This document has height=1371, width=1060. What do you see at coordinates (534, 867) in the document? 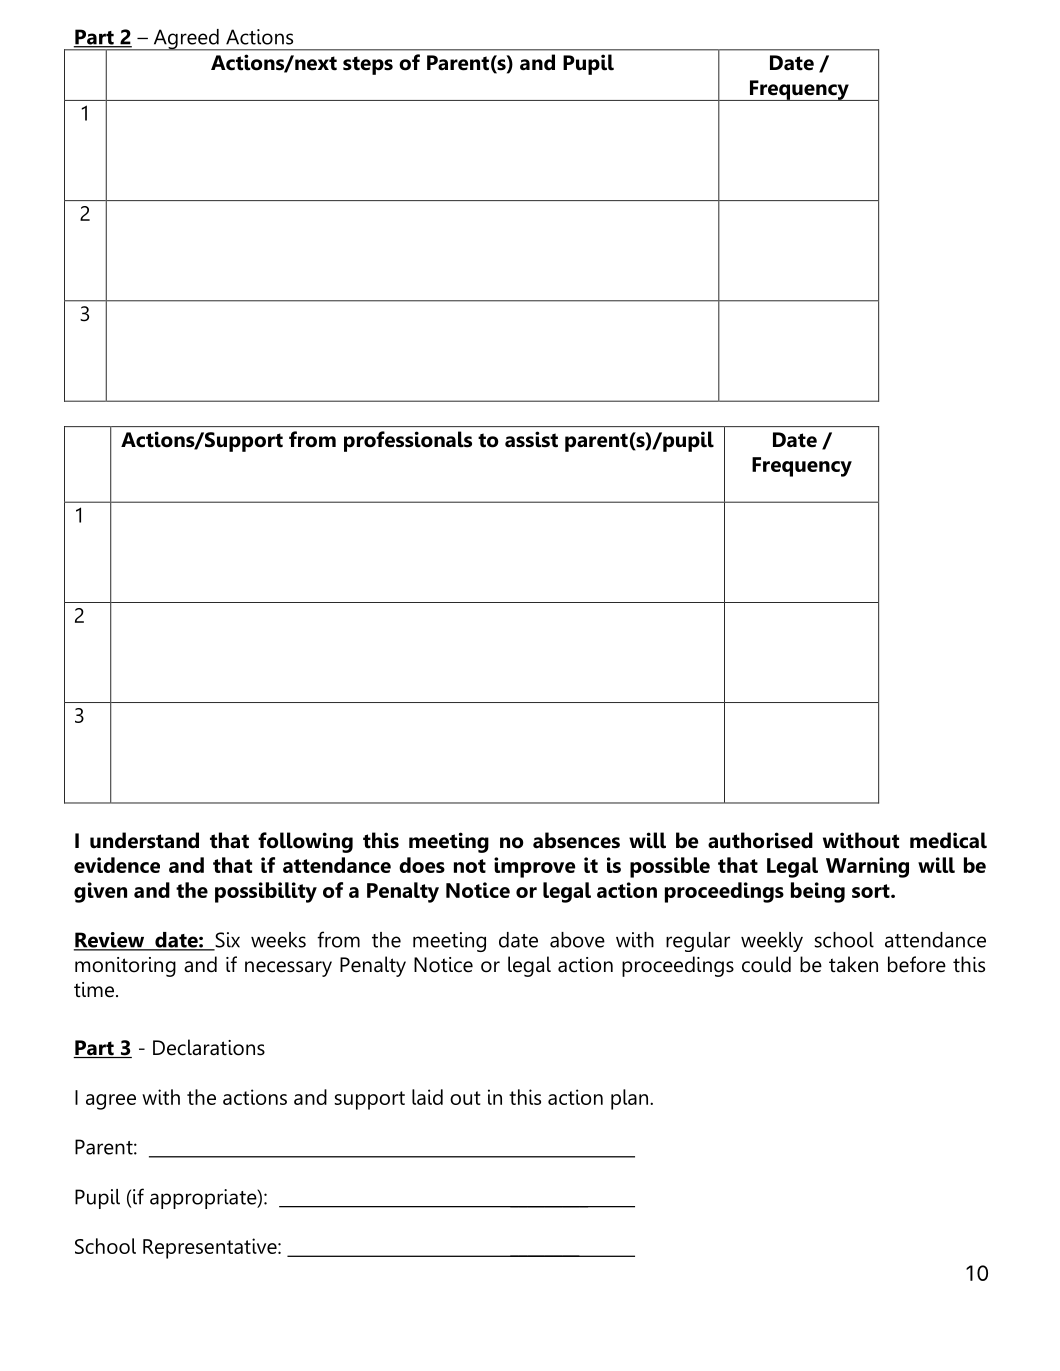
I see `improve` at bounding box center [534, 867].
